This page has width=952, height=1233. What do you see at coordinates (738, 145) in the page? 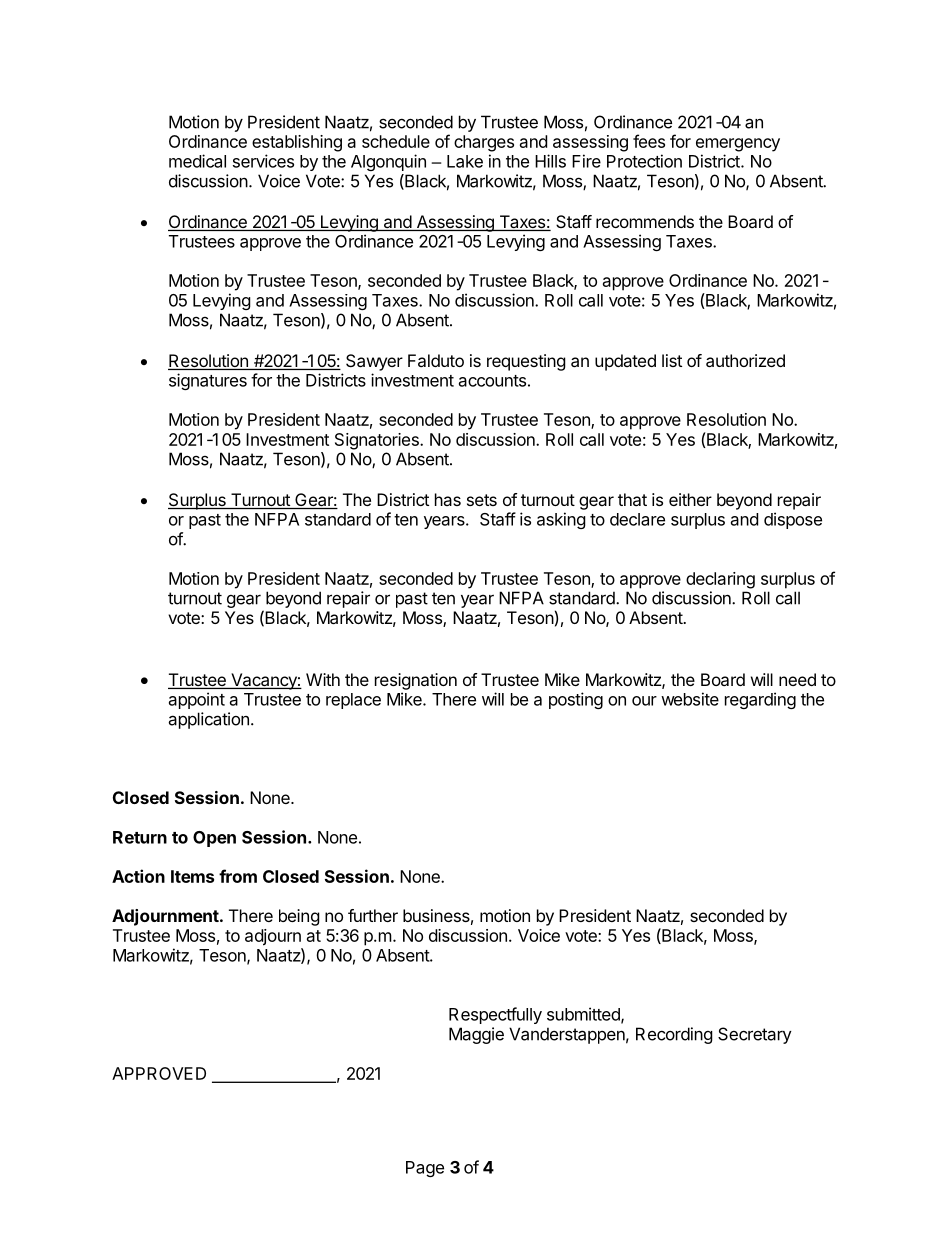
I see `emergency` at bounding box center [738, 145].
